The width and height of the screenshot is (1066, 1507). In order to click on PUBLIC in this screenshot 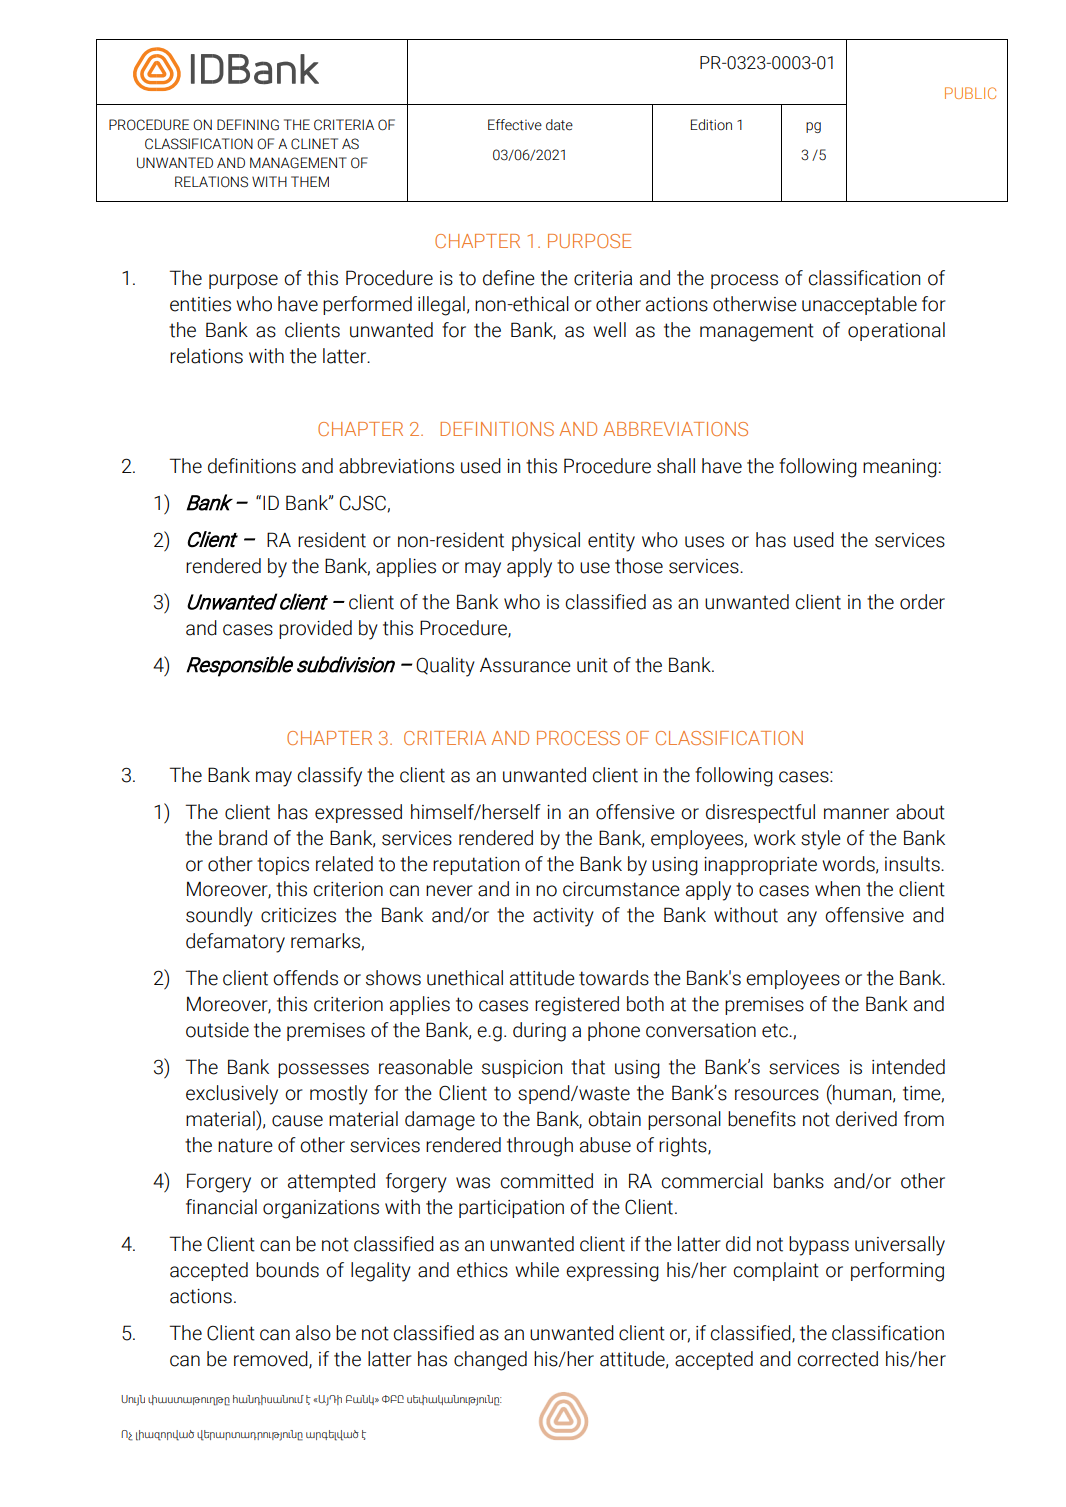, I will do `click(970, 93)`.
